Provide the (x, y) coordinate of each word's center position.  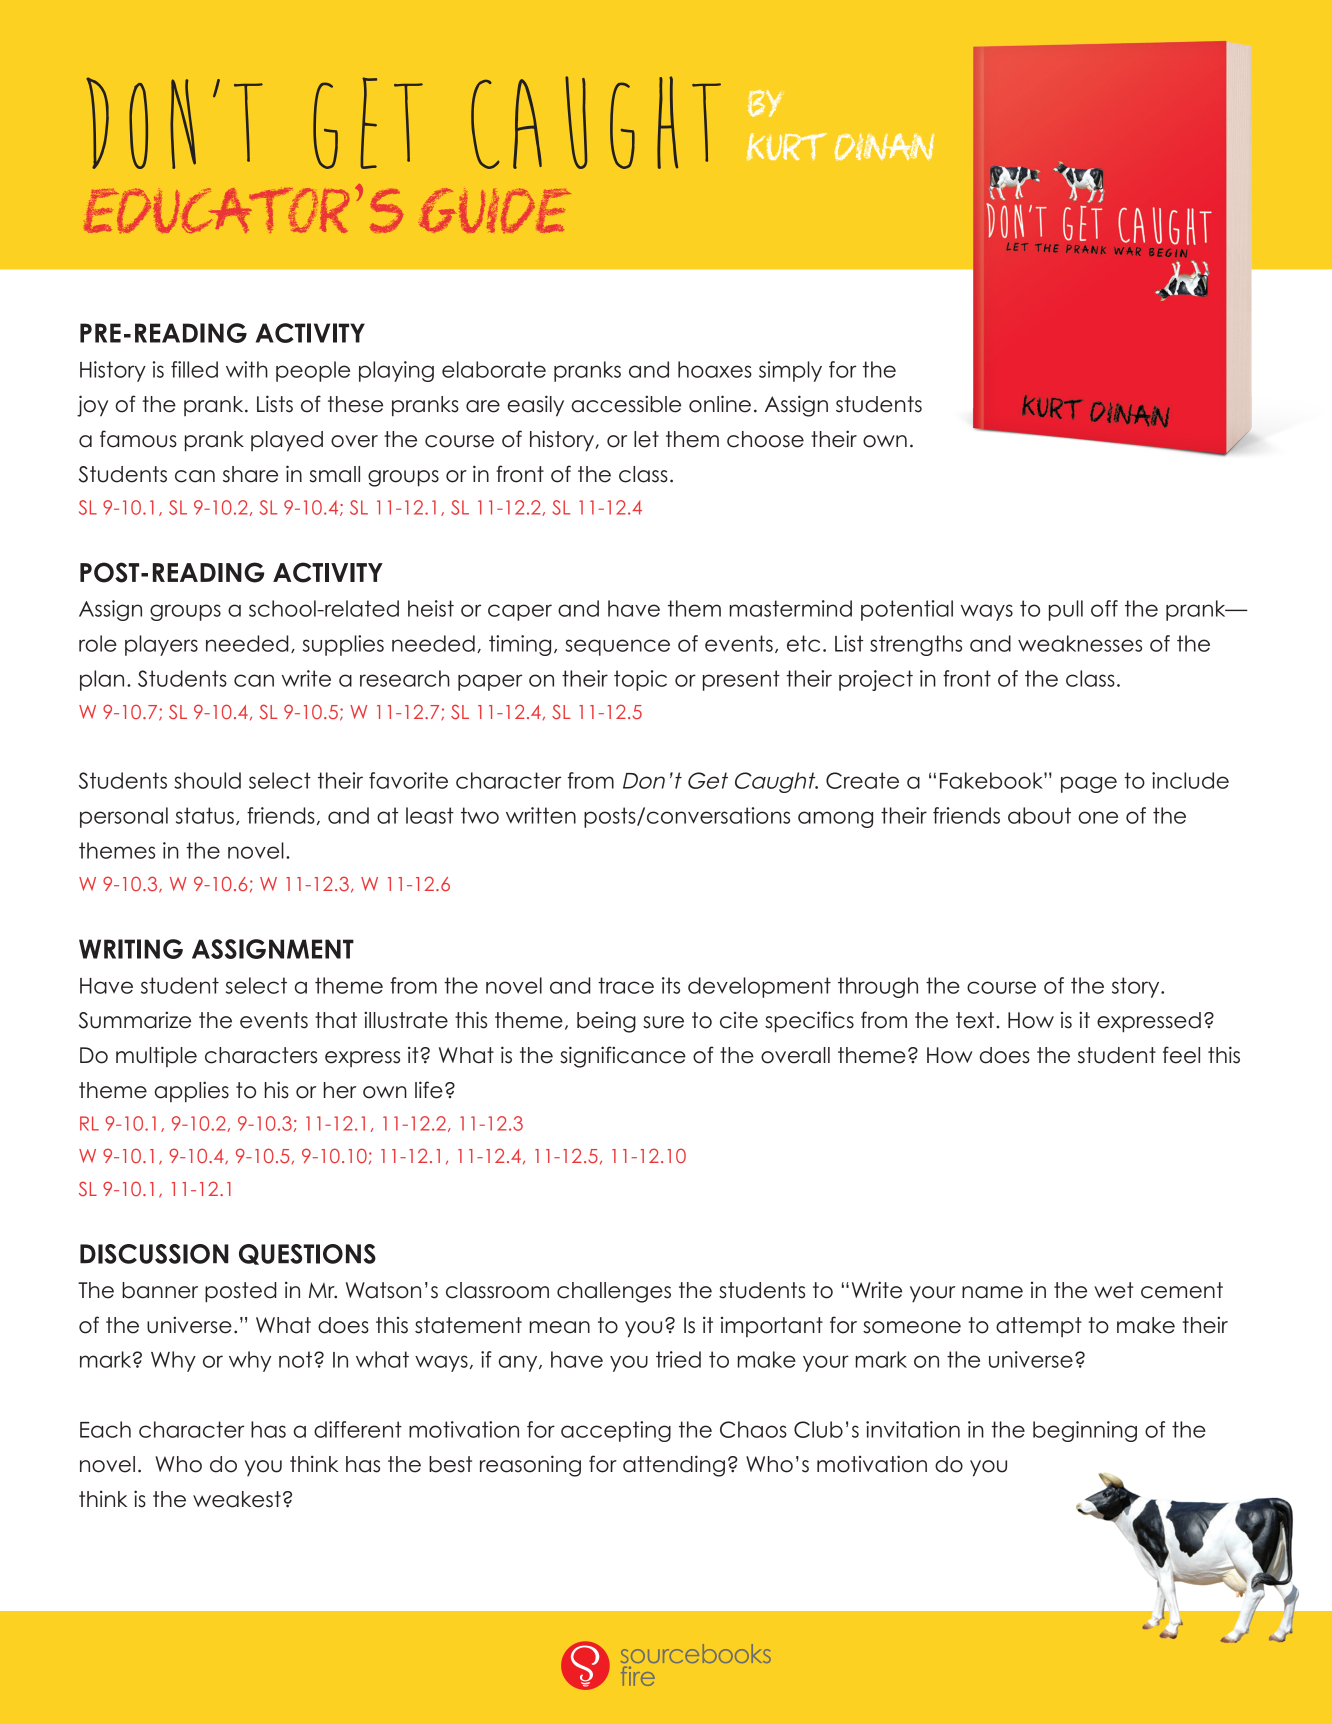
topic (640, 680)
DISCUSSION (154, 1254)
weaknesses (1080, 643)
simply (790, 371)
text (976, 1020)
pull (1066, 610)
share (250, 474)
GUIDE (495, 211)
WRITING (131, 949)
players (161, 645)
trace (626, 985)
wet (1114, 1290)
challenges (614, 1292)
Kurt (787, 146)
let (646, 439)
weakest (237, 1499)
